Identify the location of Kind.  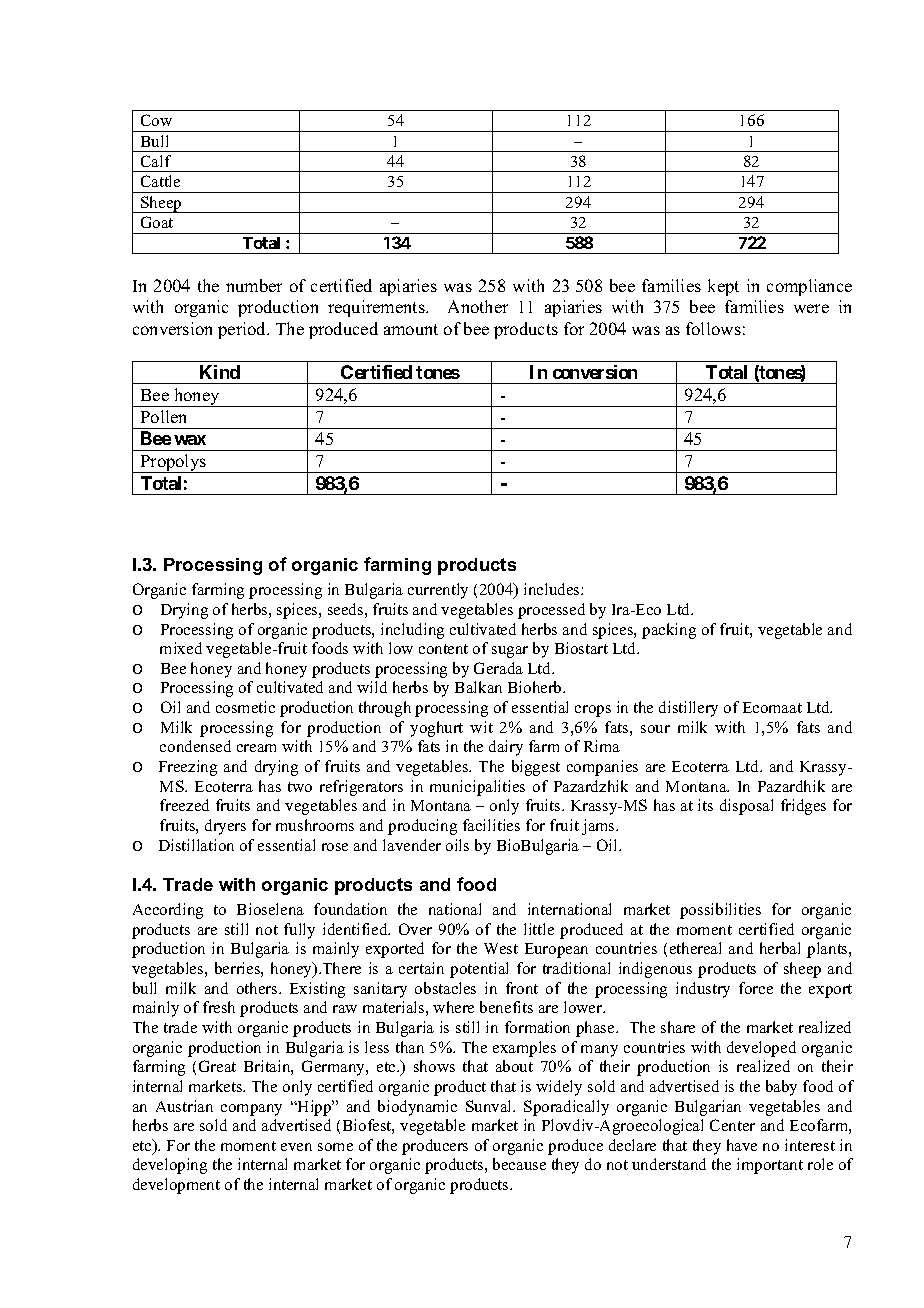
(220, 372).
